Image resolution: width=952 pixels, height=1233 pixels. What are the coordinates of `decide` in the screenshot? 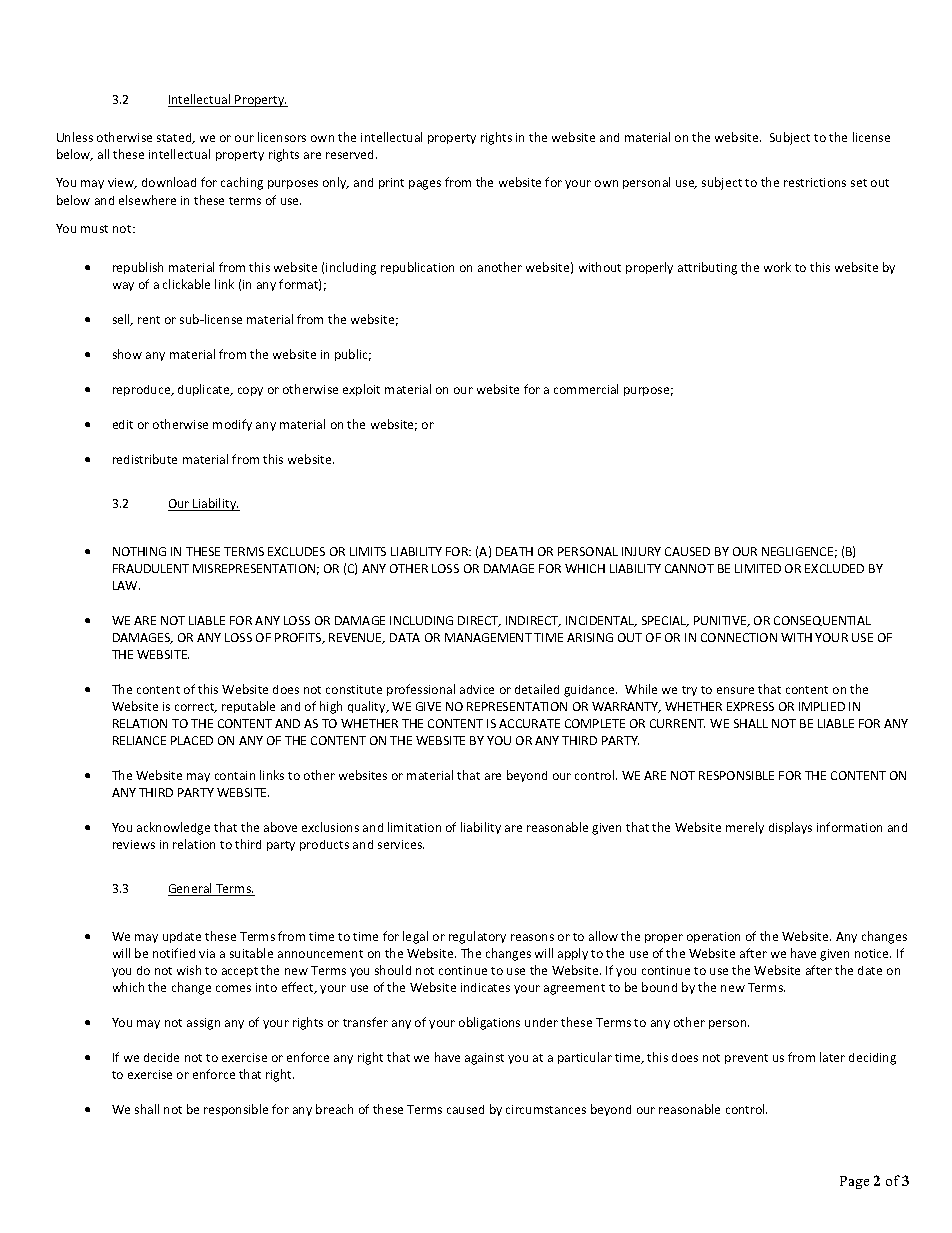 It's located at (161, 1057).
